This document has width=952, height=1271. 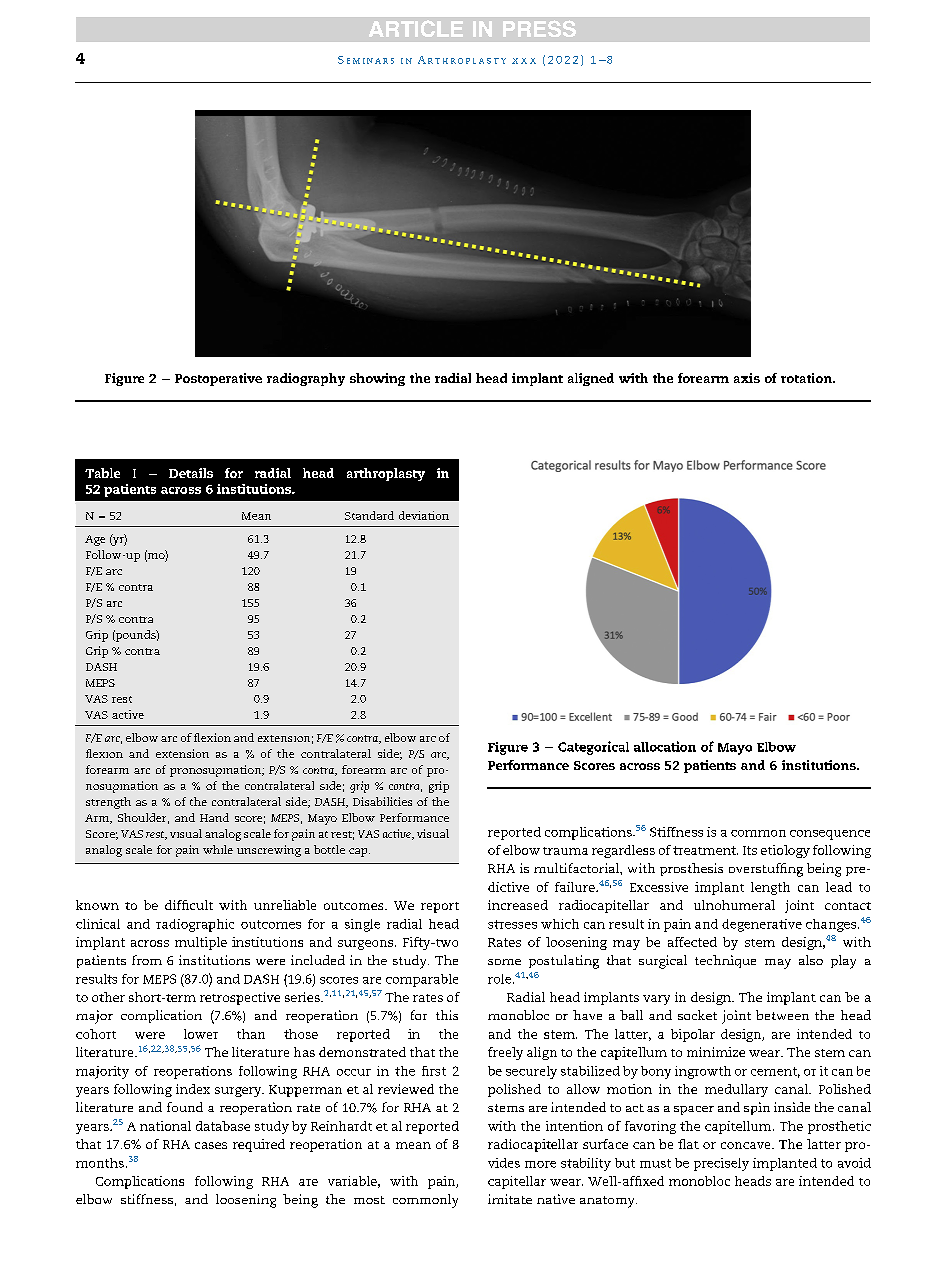 What do you see at coordinates (665, 746) in the document?
I see `allocation` at bounding box center [665, 746].
